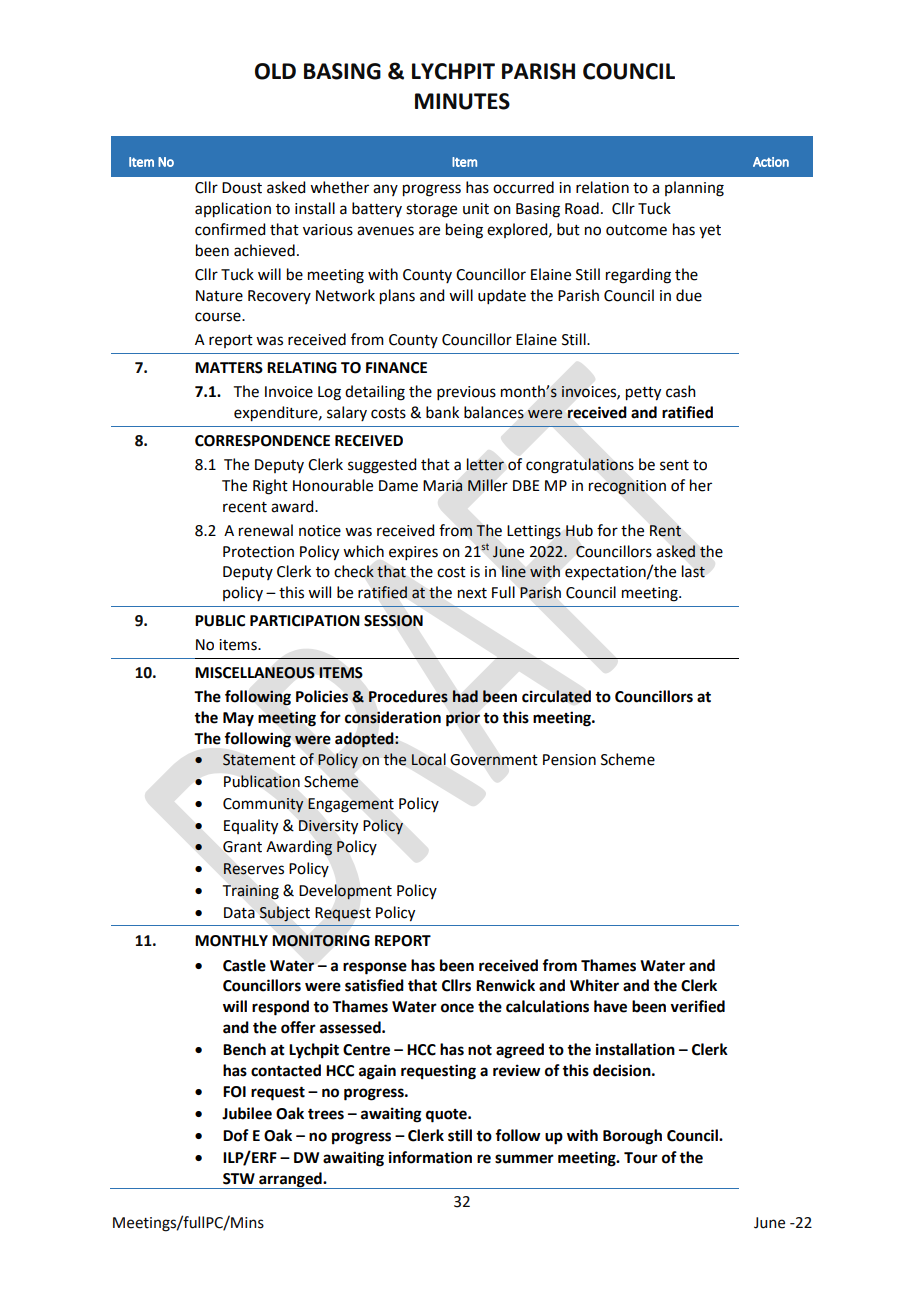 Image resolution: width=924 pixels, height=1308 pixels. What do you see at coordinates (247, 1113) in the screenshot?
I see `Jubilee` at bounding box center [247, 1113].
